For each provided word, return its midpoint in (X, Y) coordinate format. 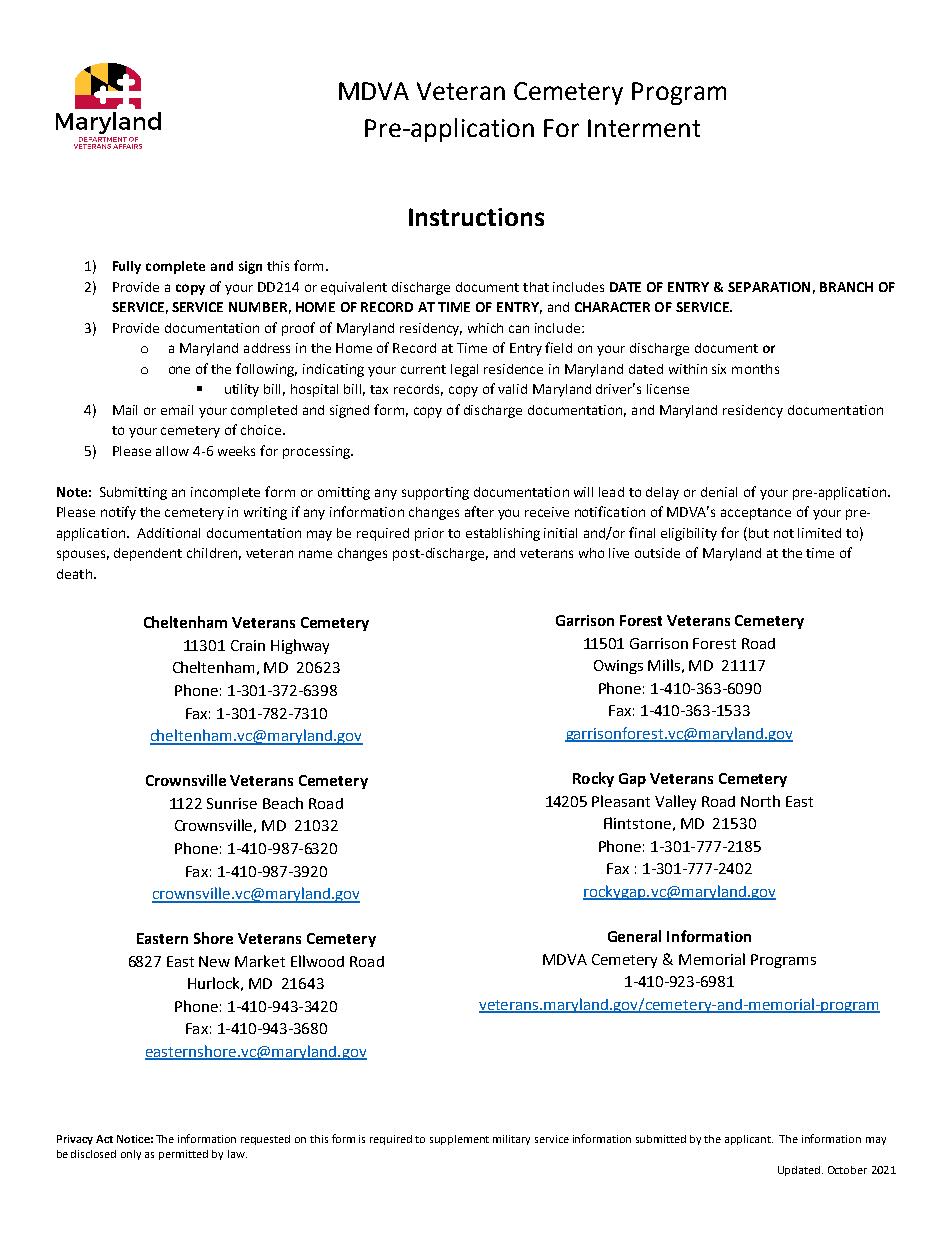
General (634, 936)
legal (464, 370)
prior (429, 534)
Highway (300, 646)
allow (172, 451)
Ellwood (317, 961)
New (214, 961)
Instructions (476, 217)
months (755, 369)
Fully (127, 267)
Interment (644, 128)
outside (657, 553)
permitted (183, 1155)
